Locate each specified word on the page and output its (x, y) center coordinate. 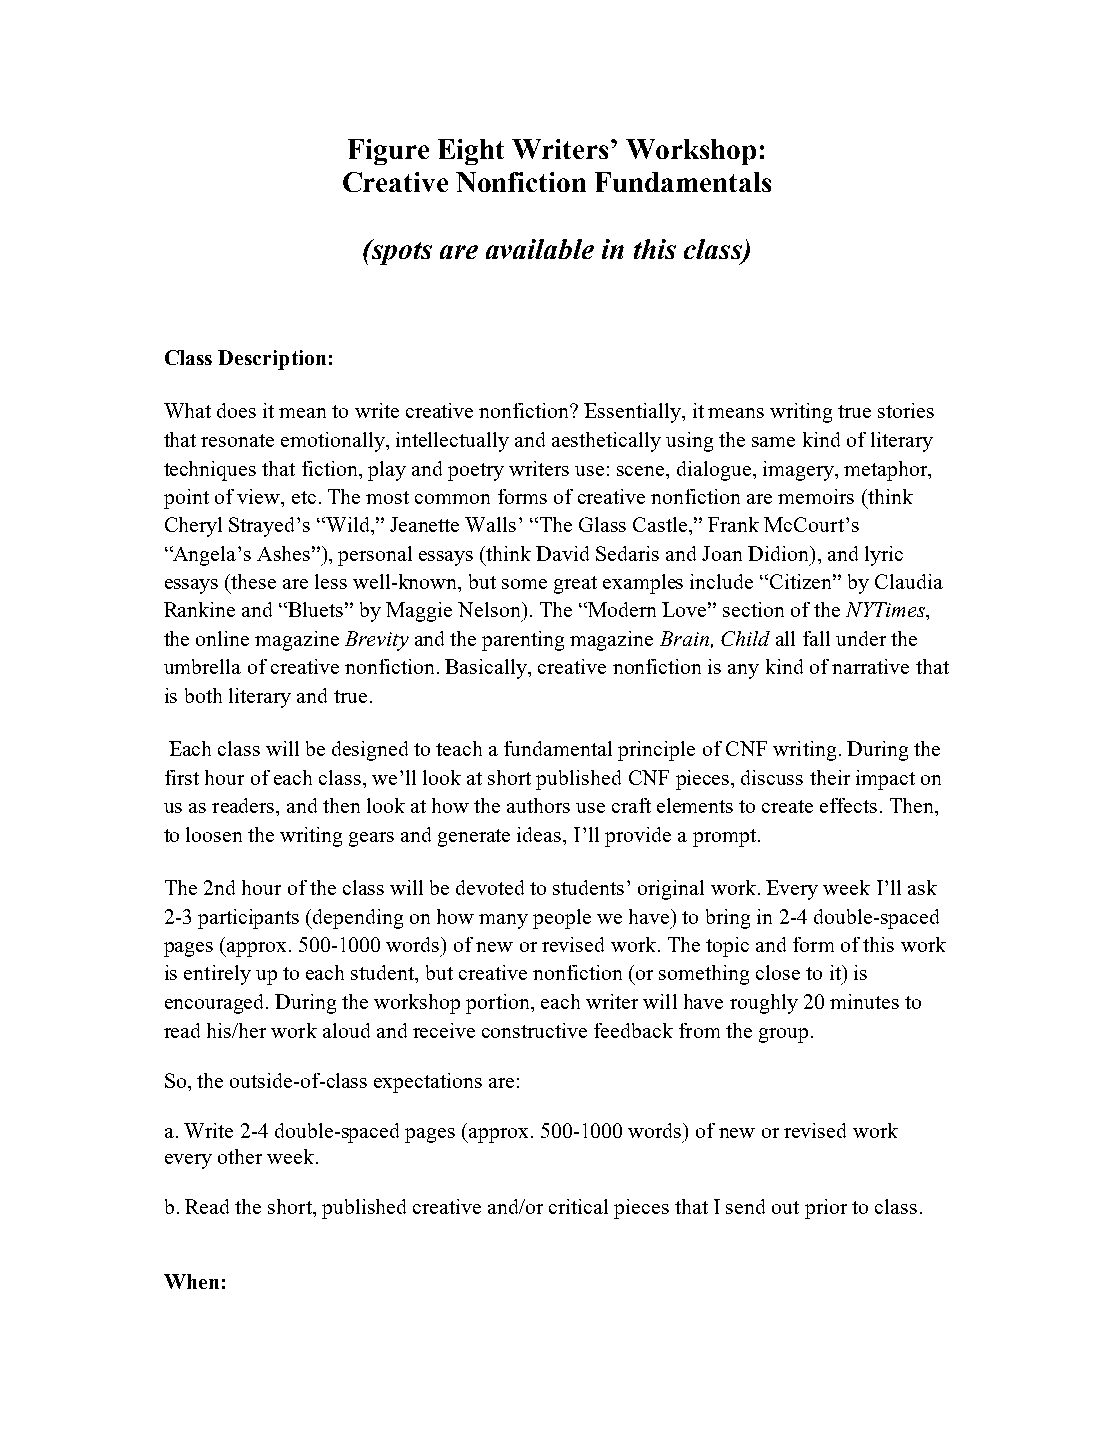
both (203, 695)
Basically (487, 669)
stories (906, 410)
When (191, 1281)
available (540, 249)
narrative (870, 666)
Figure (388, 152)
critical (578, 1206)
